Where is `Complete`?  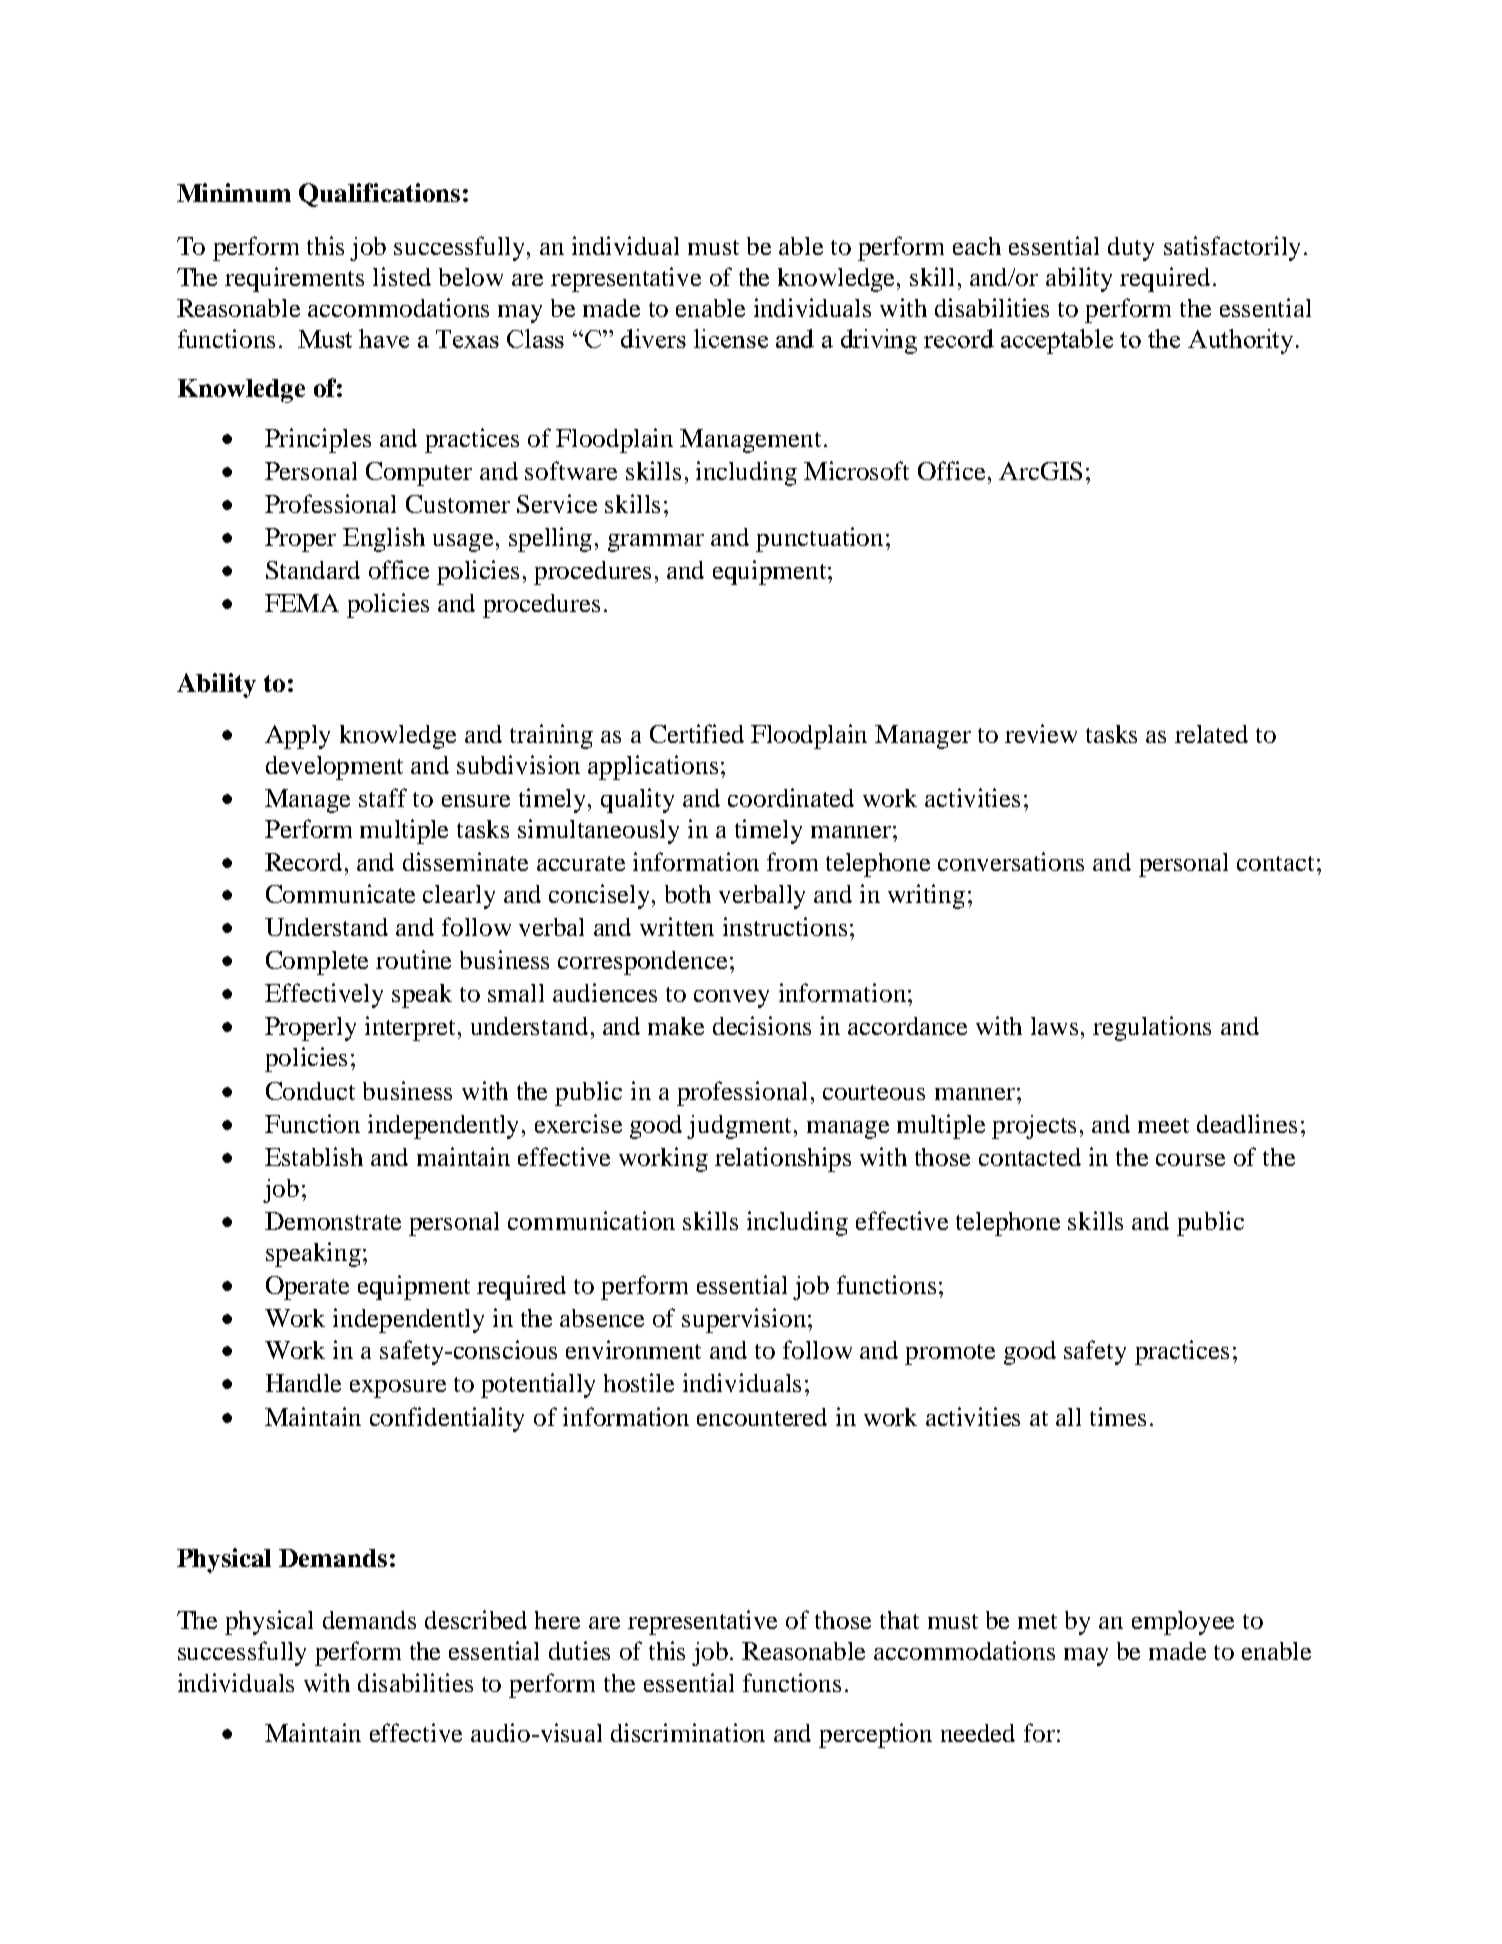 Complete is located at coordinates (317, 963).
